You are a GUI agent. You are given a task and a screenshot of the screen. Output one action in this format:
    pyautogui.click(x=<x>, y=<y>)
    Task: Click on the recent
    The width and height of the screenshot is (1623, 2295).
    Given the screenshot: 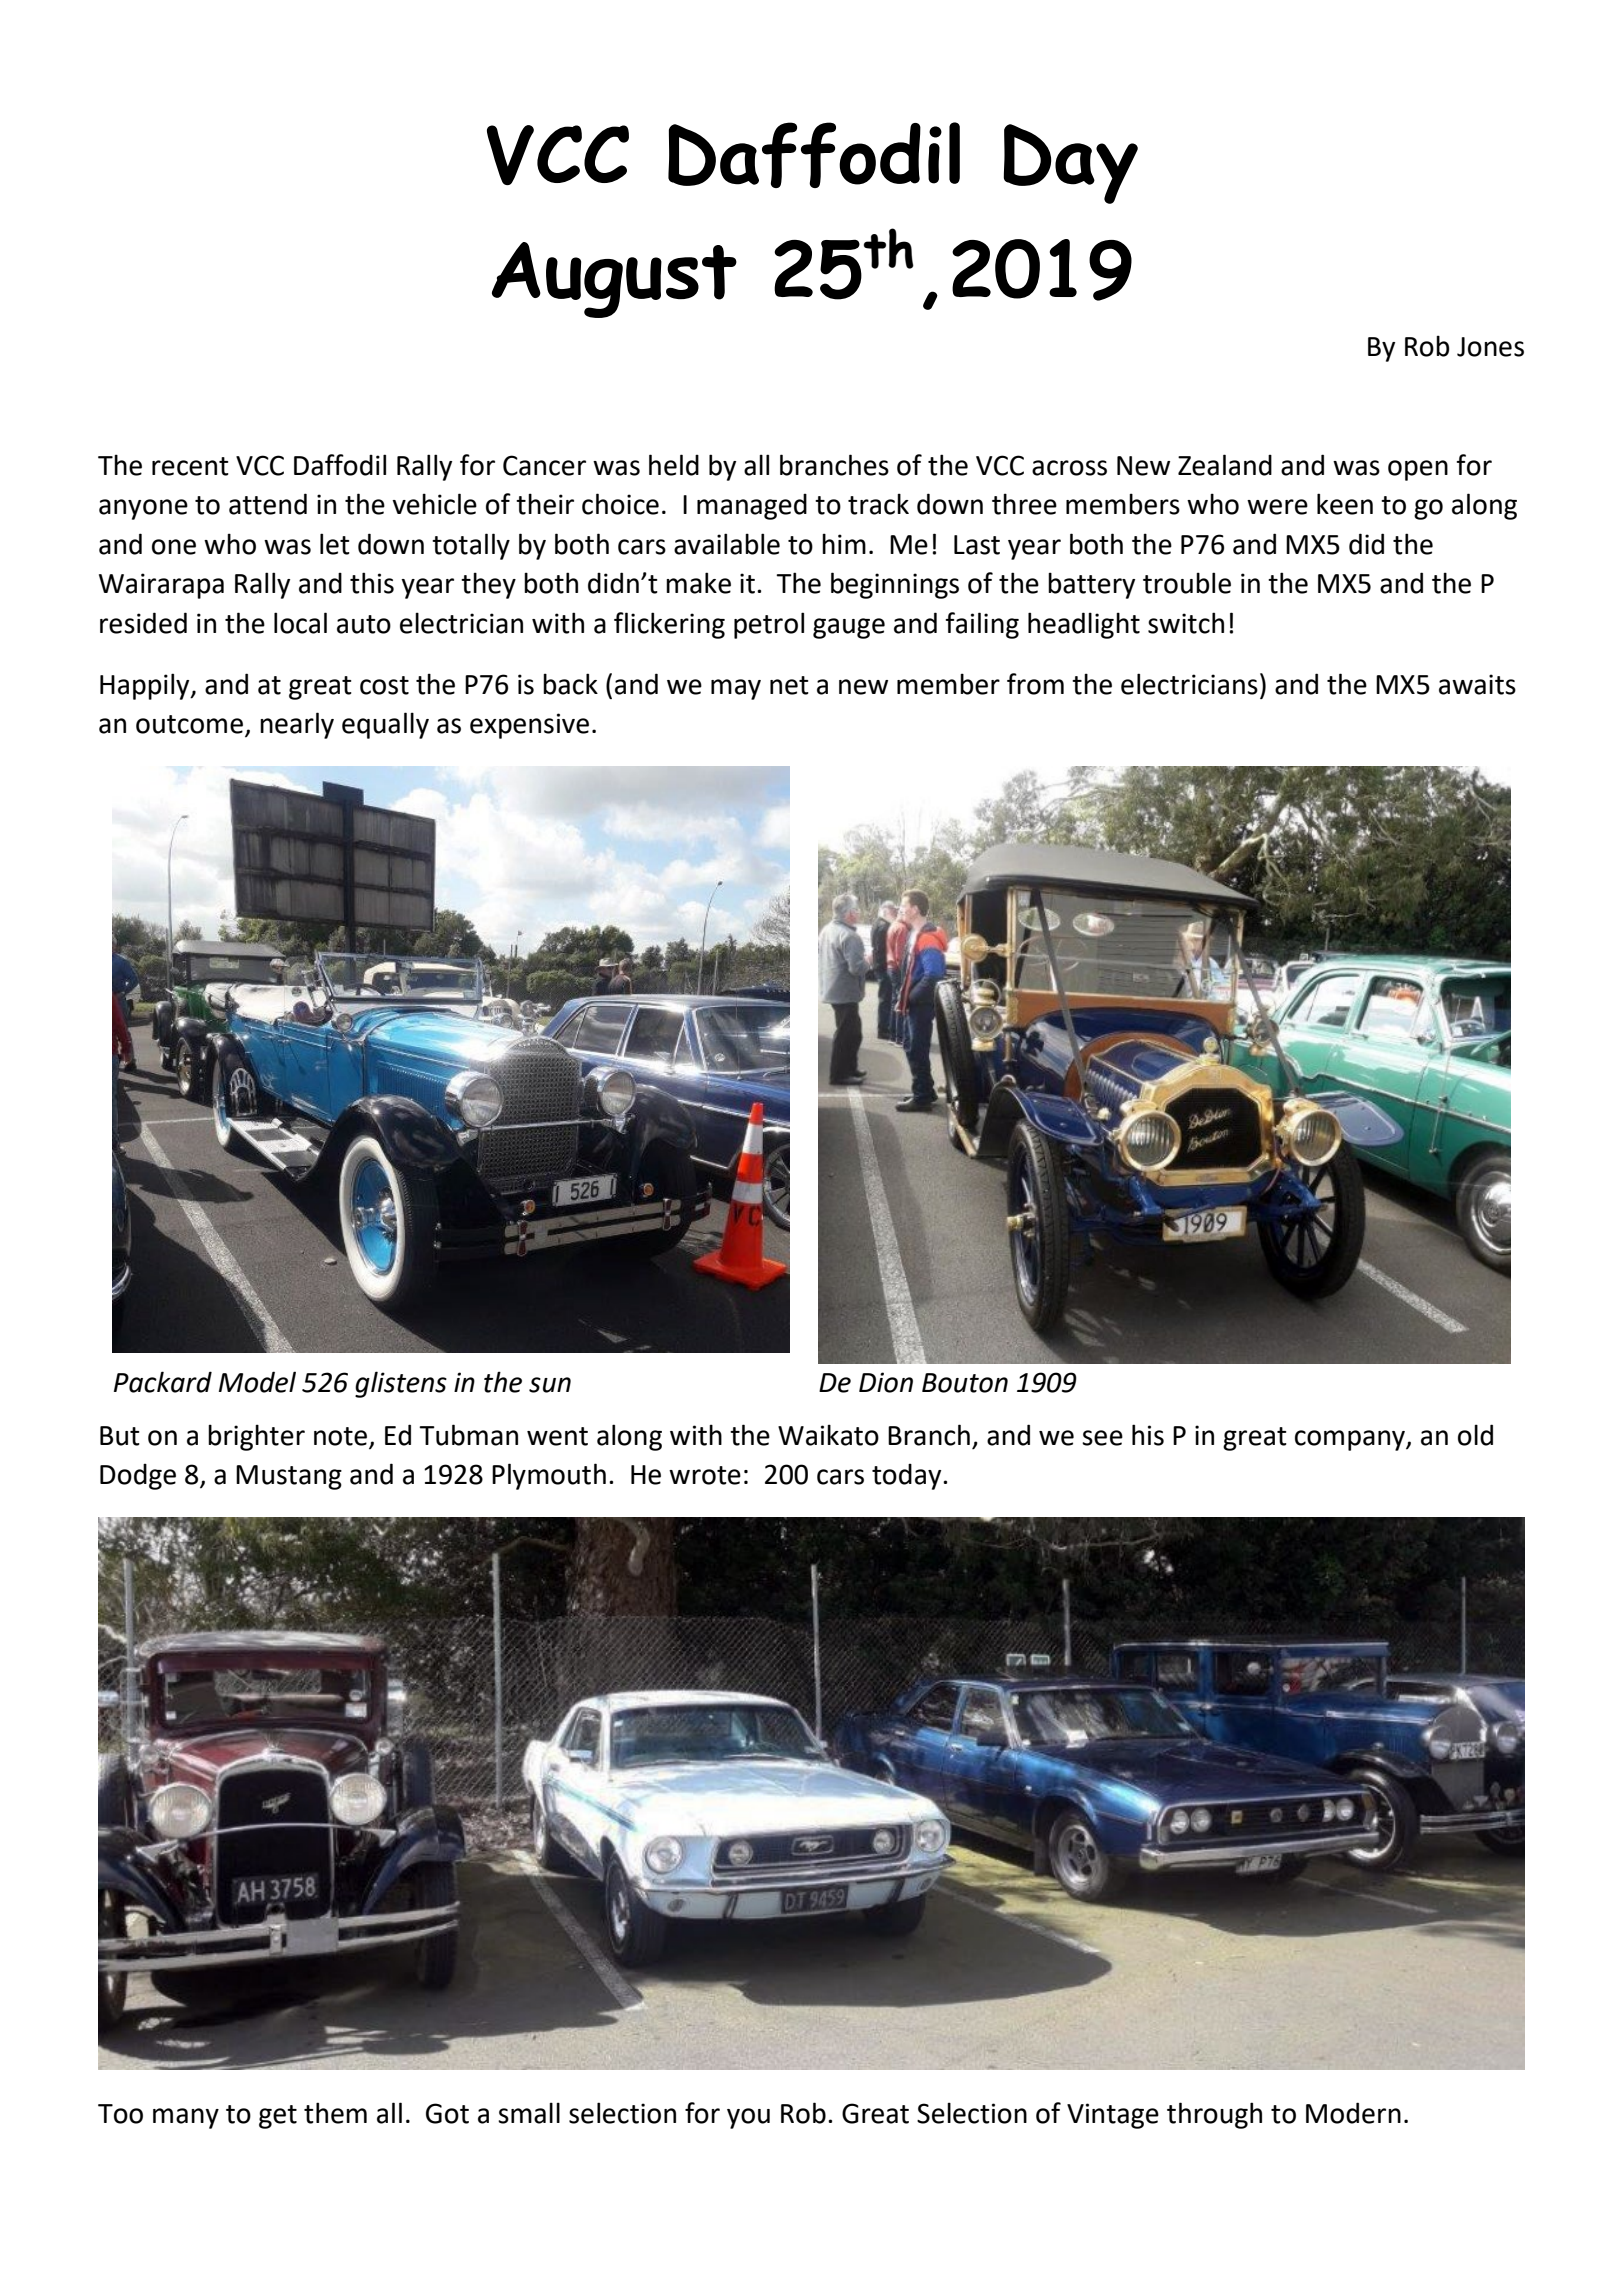 What is the action you would take?
    pyautogui.click(x=190, y=466)
